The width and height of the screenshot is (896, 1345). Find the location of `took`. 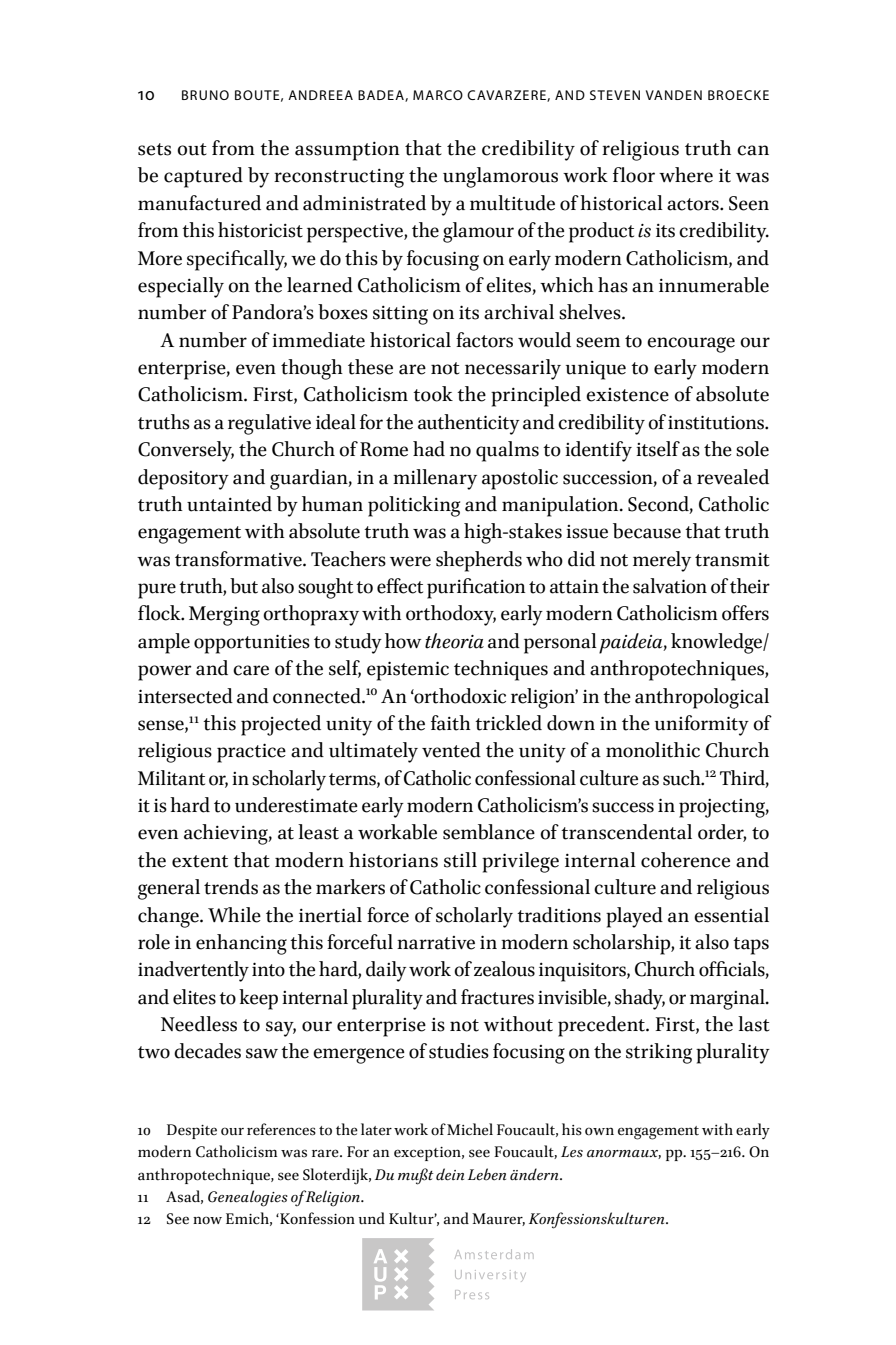

took is located at coordinates (433, 394).
